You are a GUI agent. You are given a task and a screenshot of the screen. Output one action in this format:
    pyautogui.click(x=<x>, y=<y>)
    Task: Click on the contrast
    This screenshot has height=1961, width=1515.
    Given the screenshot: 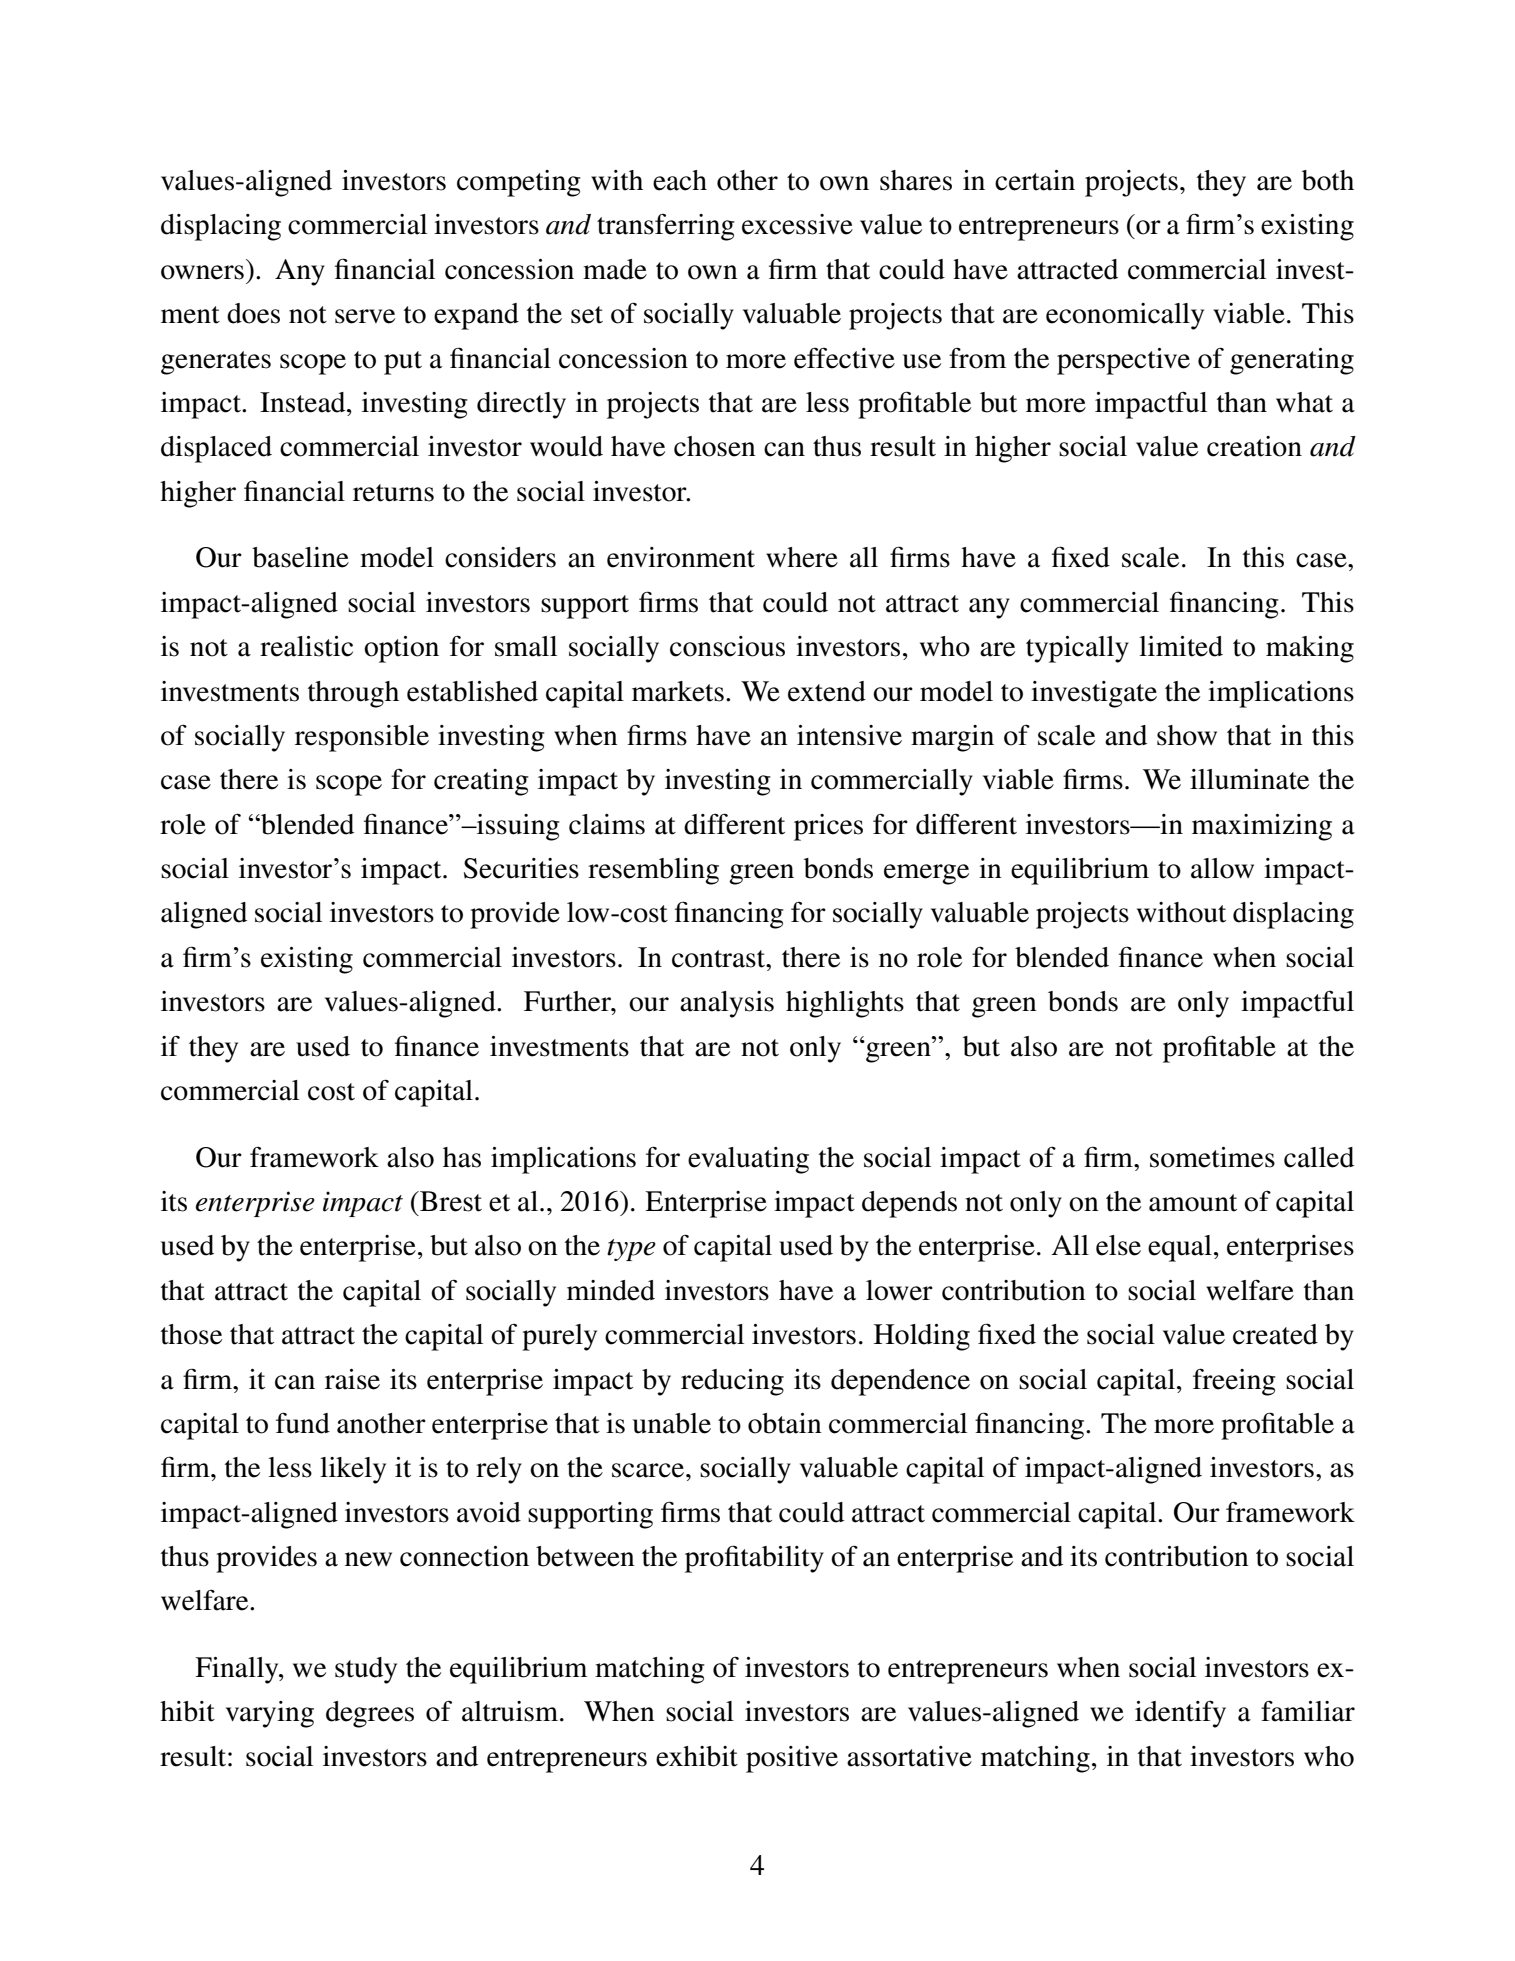 What is the action you would take?
    pyautogui.click(x=720, y=959)
